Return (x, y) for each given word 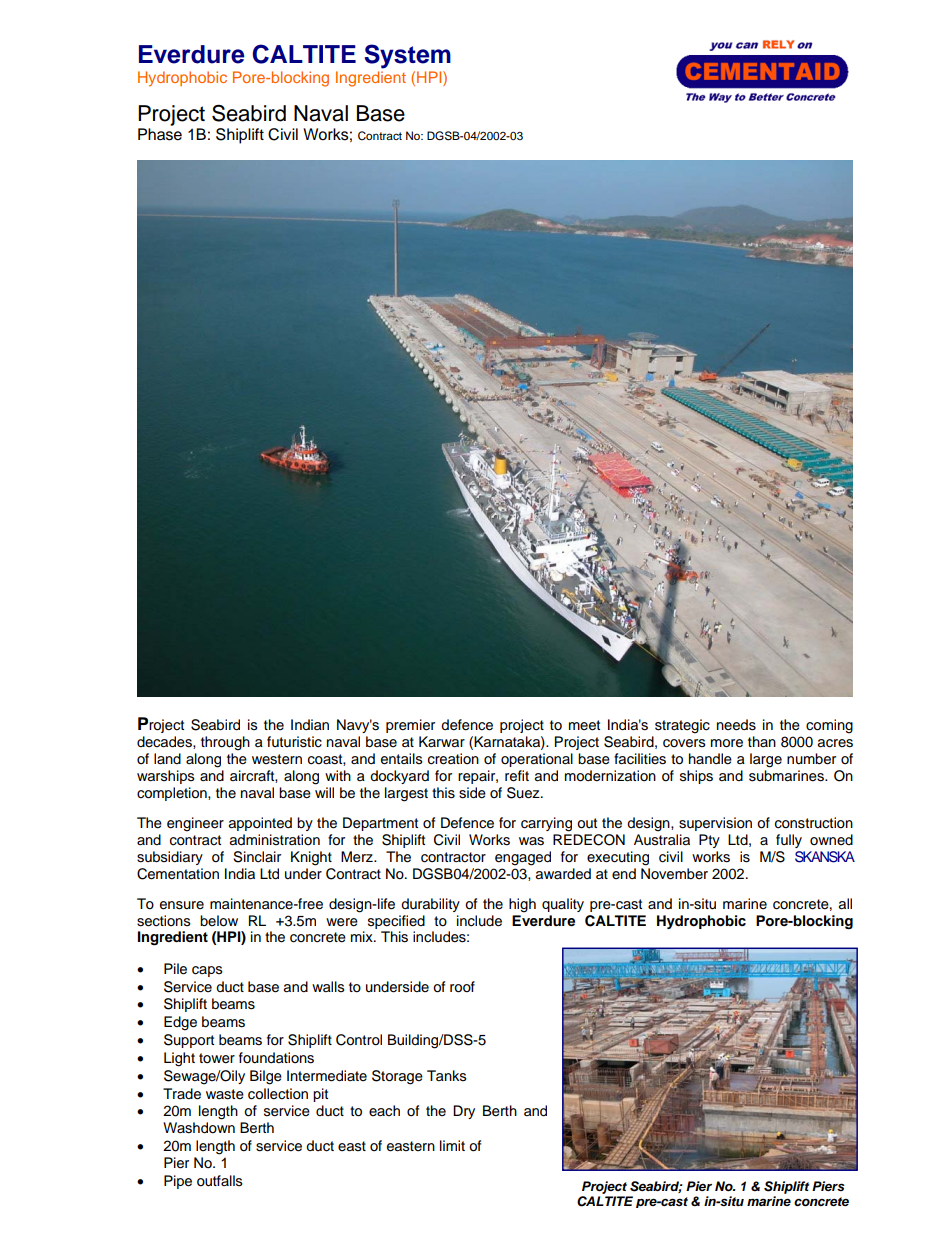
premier (410, 726)
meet (584, 725)
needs (736, 725)
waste (225, 1094)
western (277, 759)
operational (537, 760)
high (522, 905)
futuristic (294, 742)
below (219, 921)
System (408, 56)
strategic (682, 726)
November (674, 874)
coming (829, 726)
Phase (160, 134)
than (762, 741)
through (225, 743)
